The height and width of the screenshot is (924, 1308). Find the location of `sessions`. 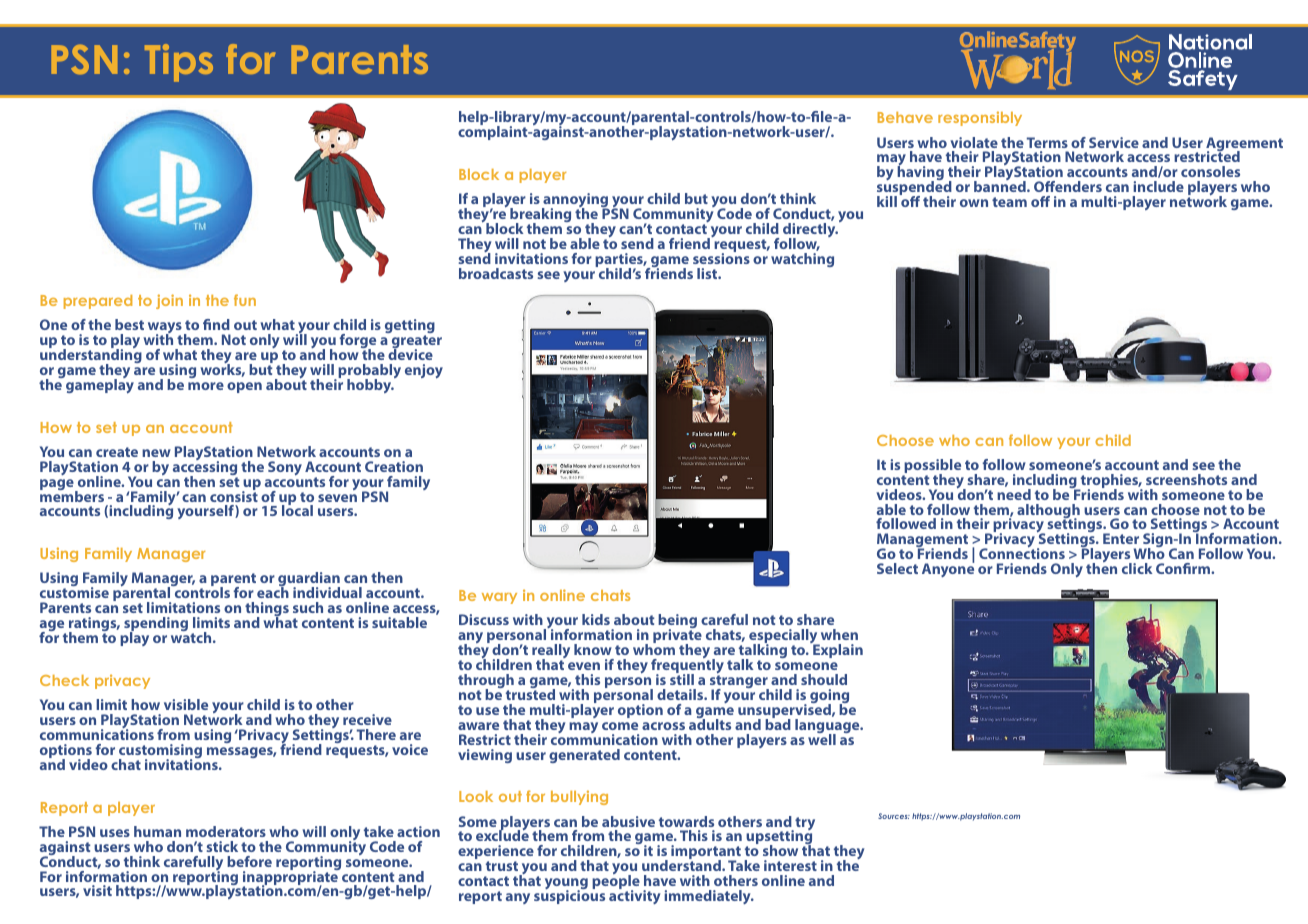

sessions is located at coordinates (721, 257).
